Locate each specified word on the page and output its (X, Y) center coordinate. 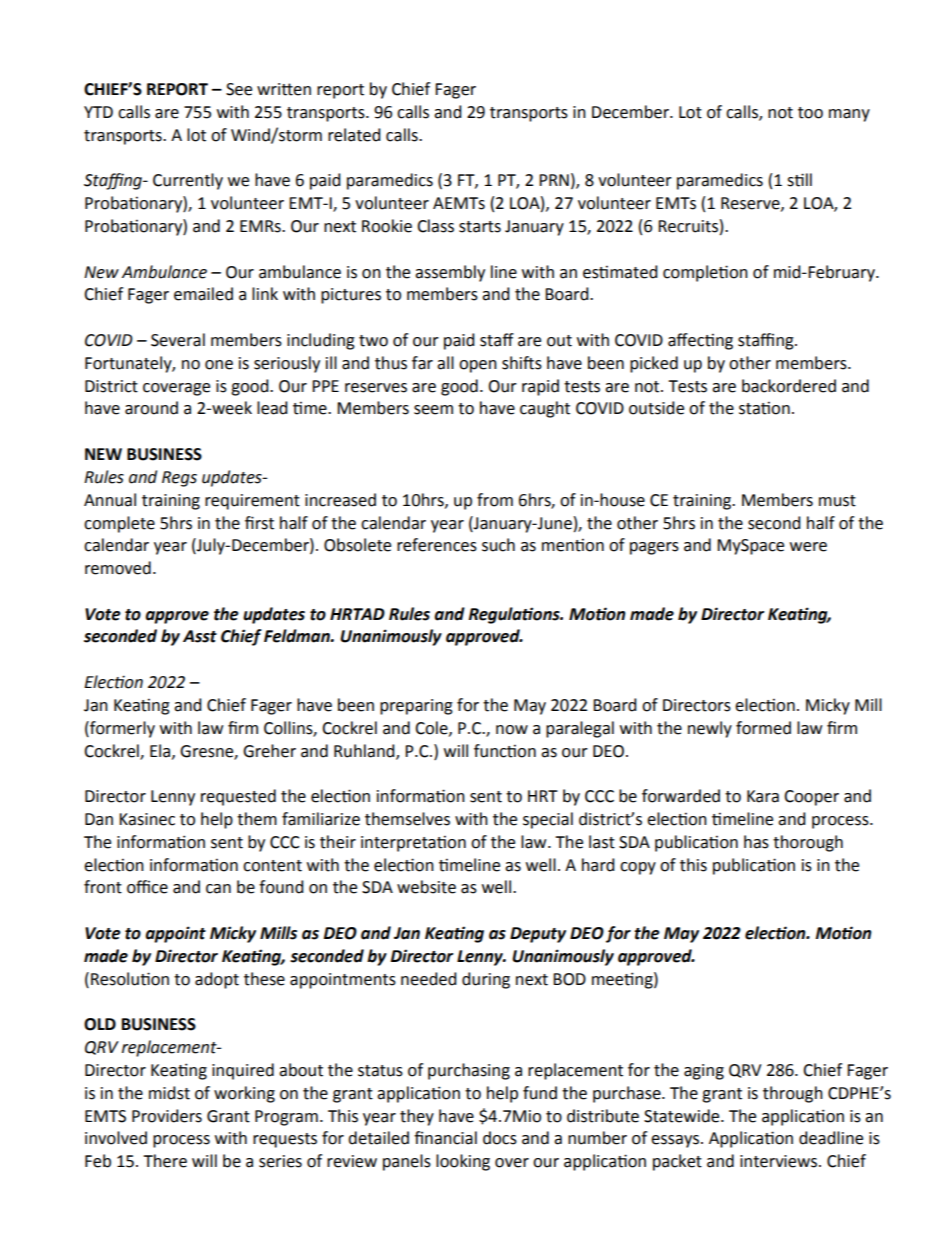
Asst (200, 636)
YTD (98, 112)
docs (500, 1138)
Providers (167, 1116)
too (810, 113)
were (808, 547)
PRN (554, 180)
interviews (780, 1161)
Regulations (515, 615)
